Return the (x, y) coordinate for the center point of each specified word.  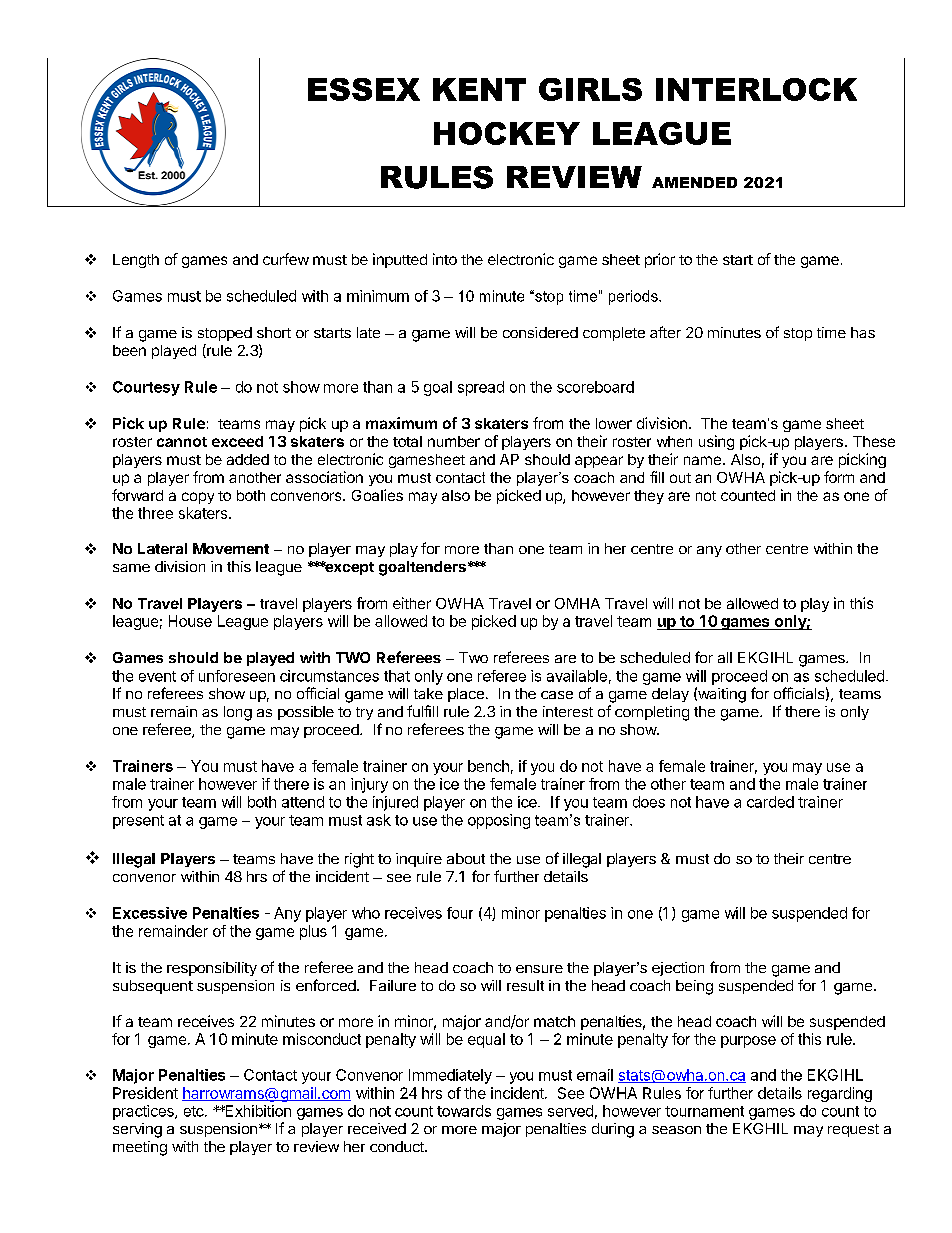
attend (303, 802)
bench (488, 766)
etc (195, 1111)
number (454, 441)
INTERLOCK (756, 89)
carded (770, 802)
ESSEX (364, 89)
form (839, 477)
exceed (237, 441)
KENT (479, 89)
